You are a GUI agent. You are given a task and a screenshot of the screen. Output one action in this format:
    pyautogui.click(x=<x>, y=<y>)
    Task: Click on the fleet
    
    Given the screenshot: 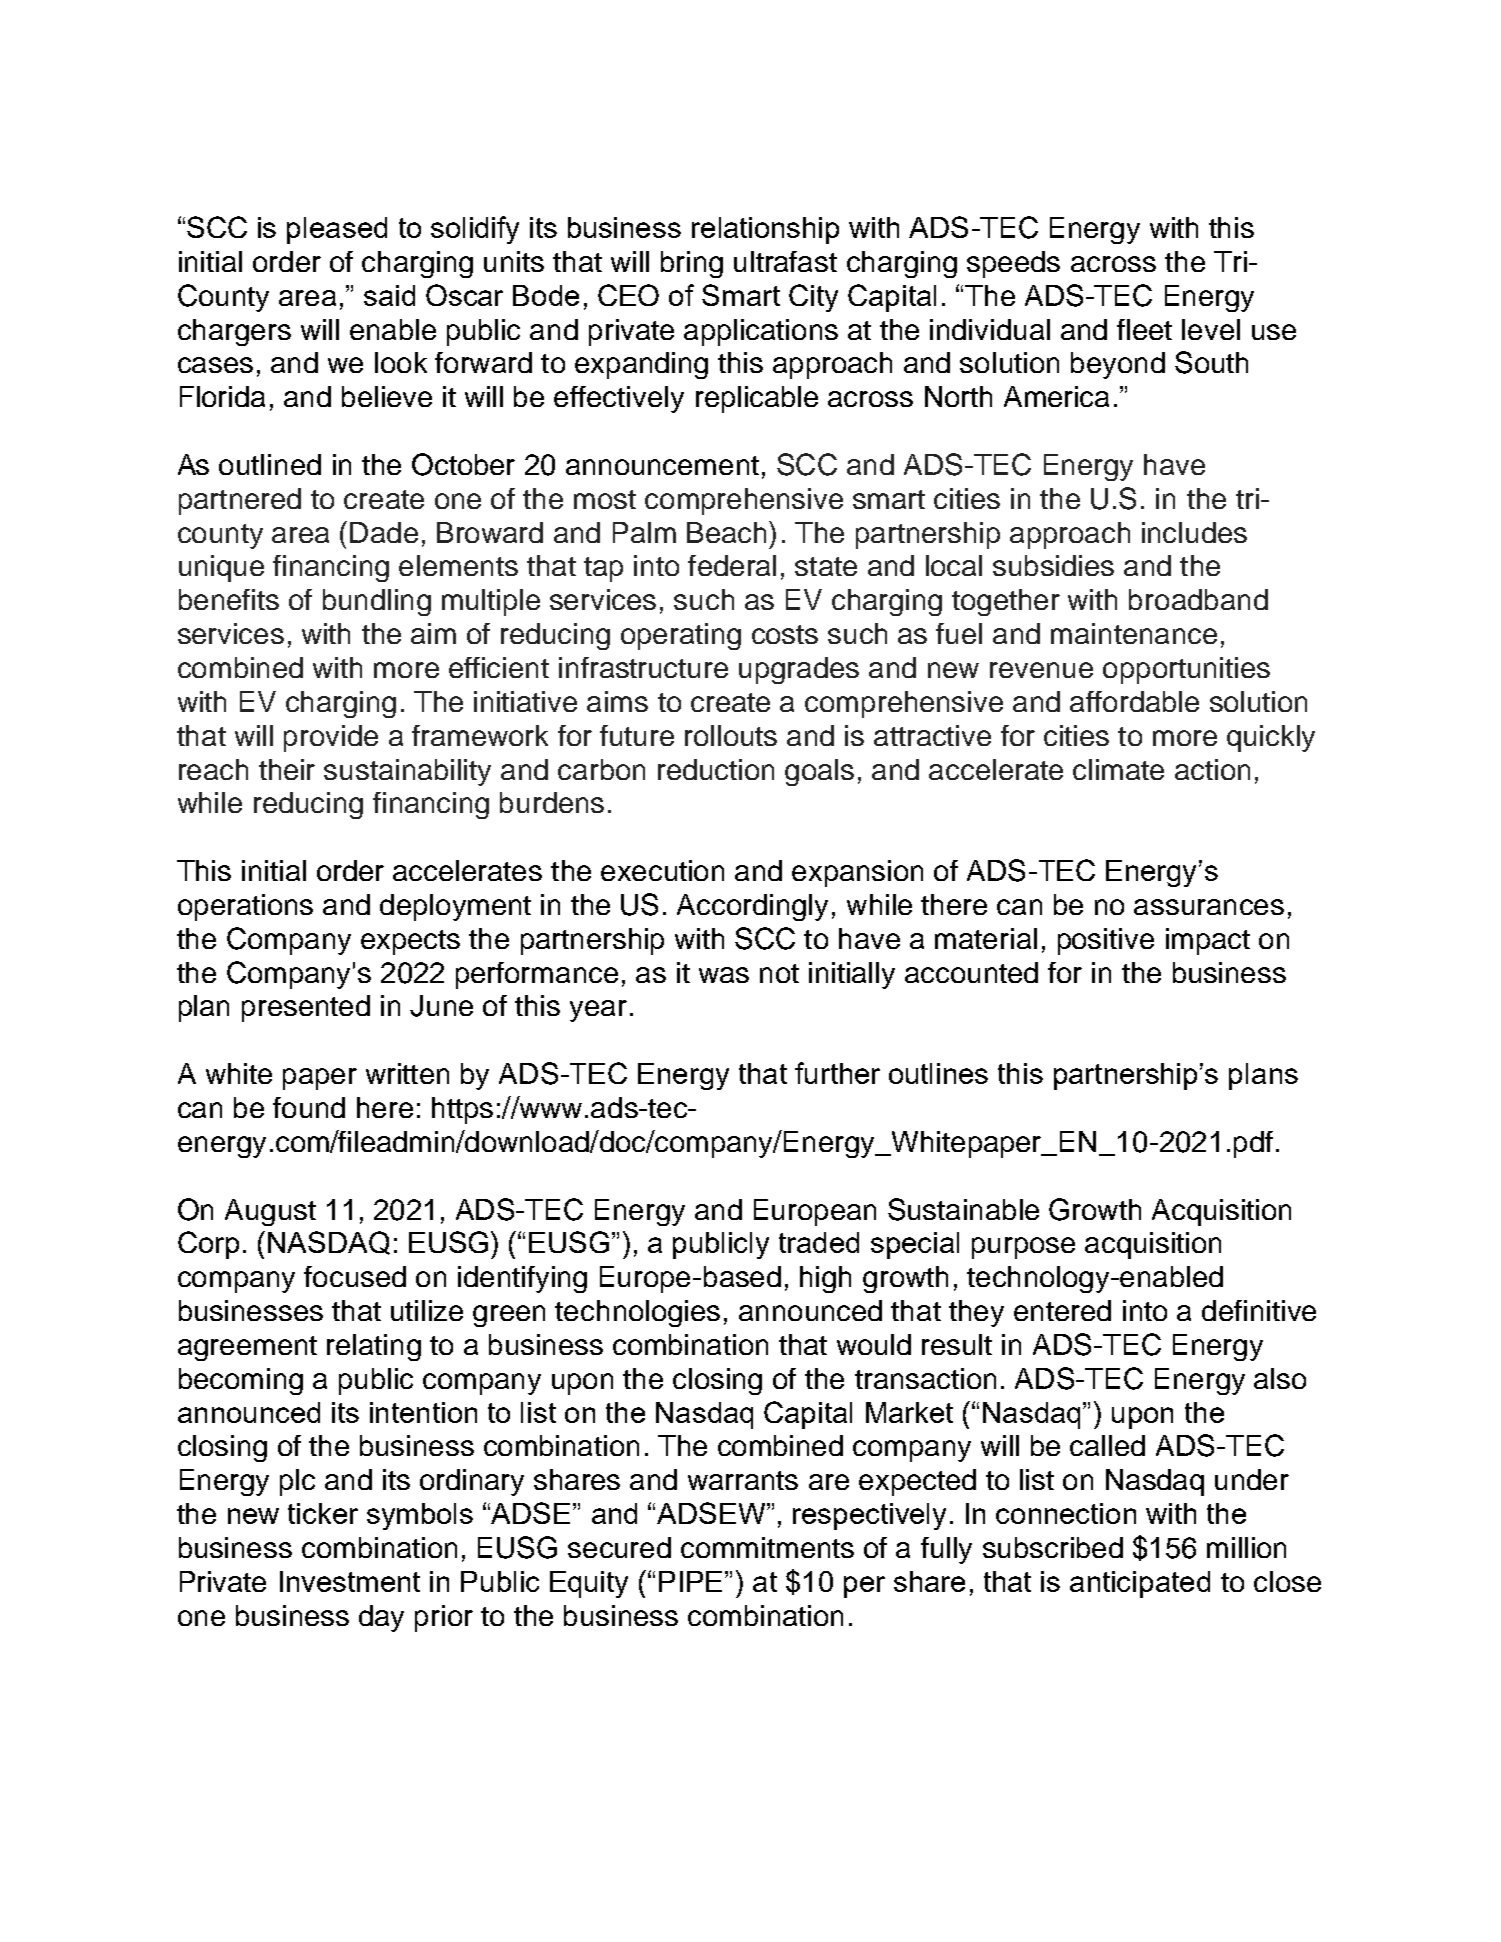 What is the action you would take?
    pyautogui.click(x=1144, y=329)
